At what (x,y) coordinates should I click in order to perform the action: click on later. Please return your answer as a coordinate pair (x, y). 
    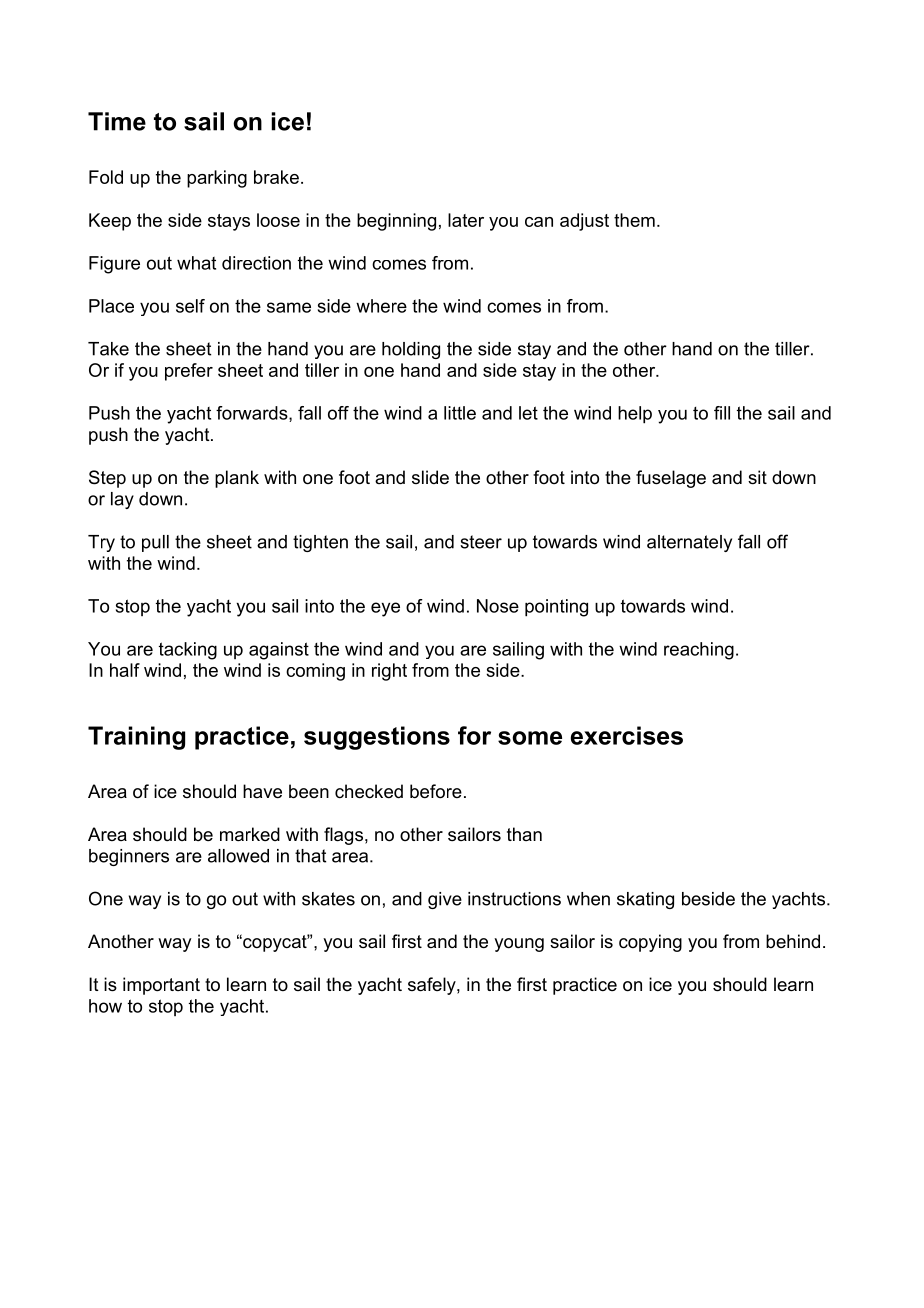
    Looking at the image, I should click on (466, 220).
